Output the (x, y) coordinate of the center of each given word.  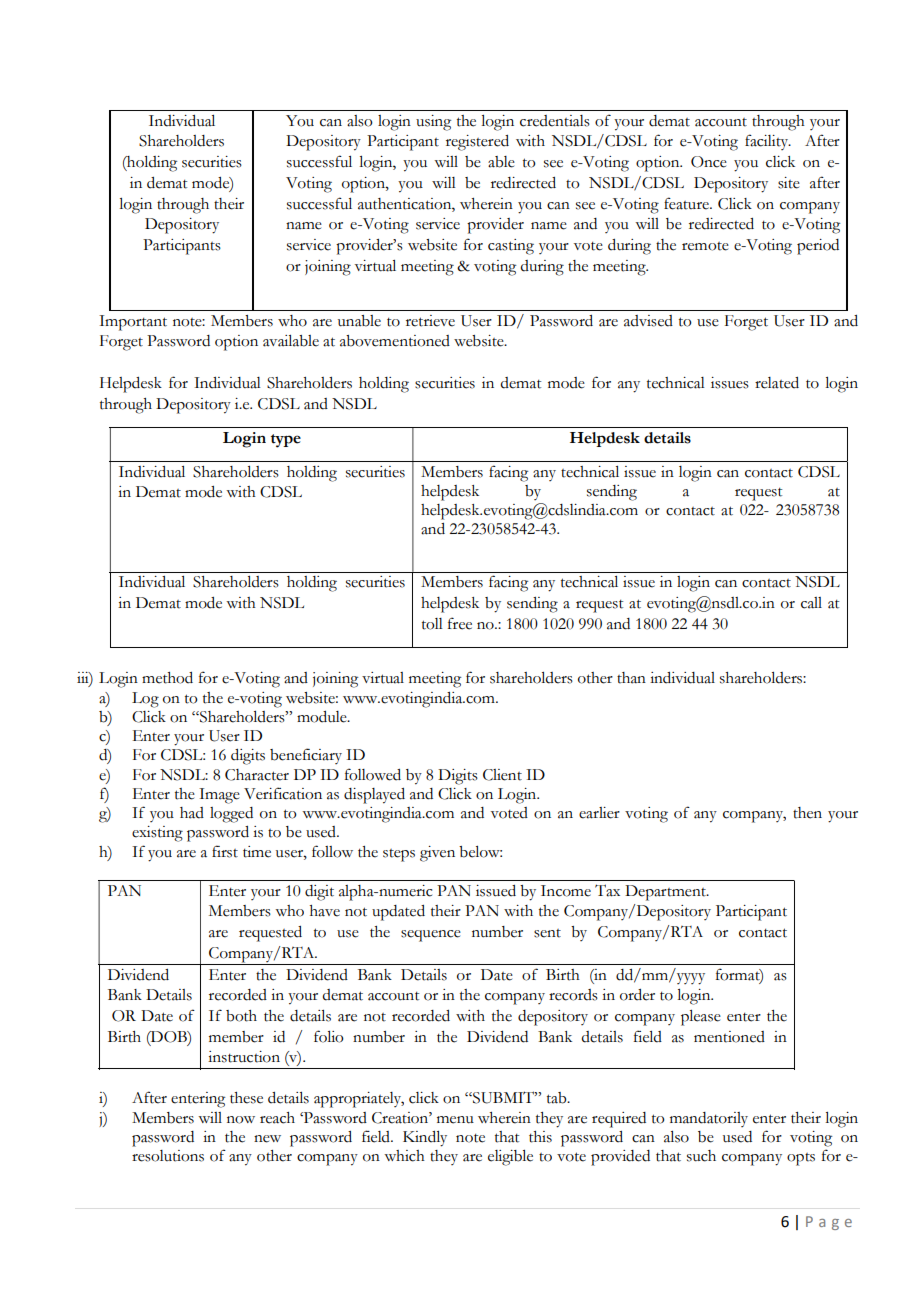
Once (709, 162)
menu (455, 1120)
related (777, 383)
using (433, 123)
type (286, 441)
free (460, 623)
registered (477, 143)
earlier (599, 813)
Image (219, 796)
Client (502, 775)
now (241, 1120)
